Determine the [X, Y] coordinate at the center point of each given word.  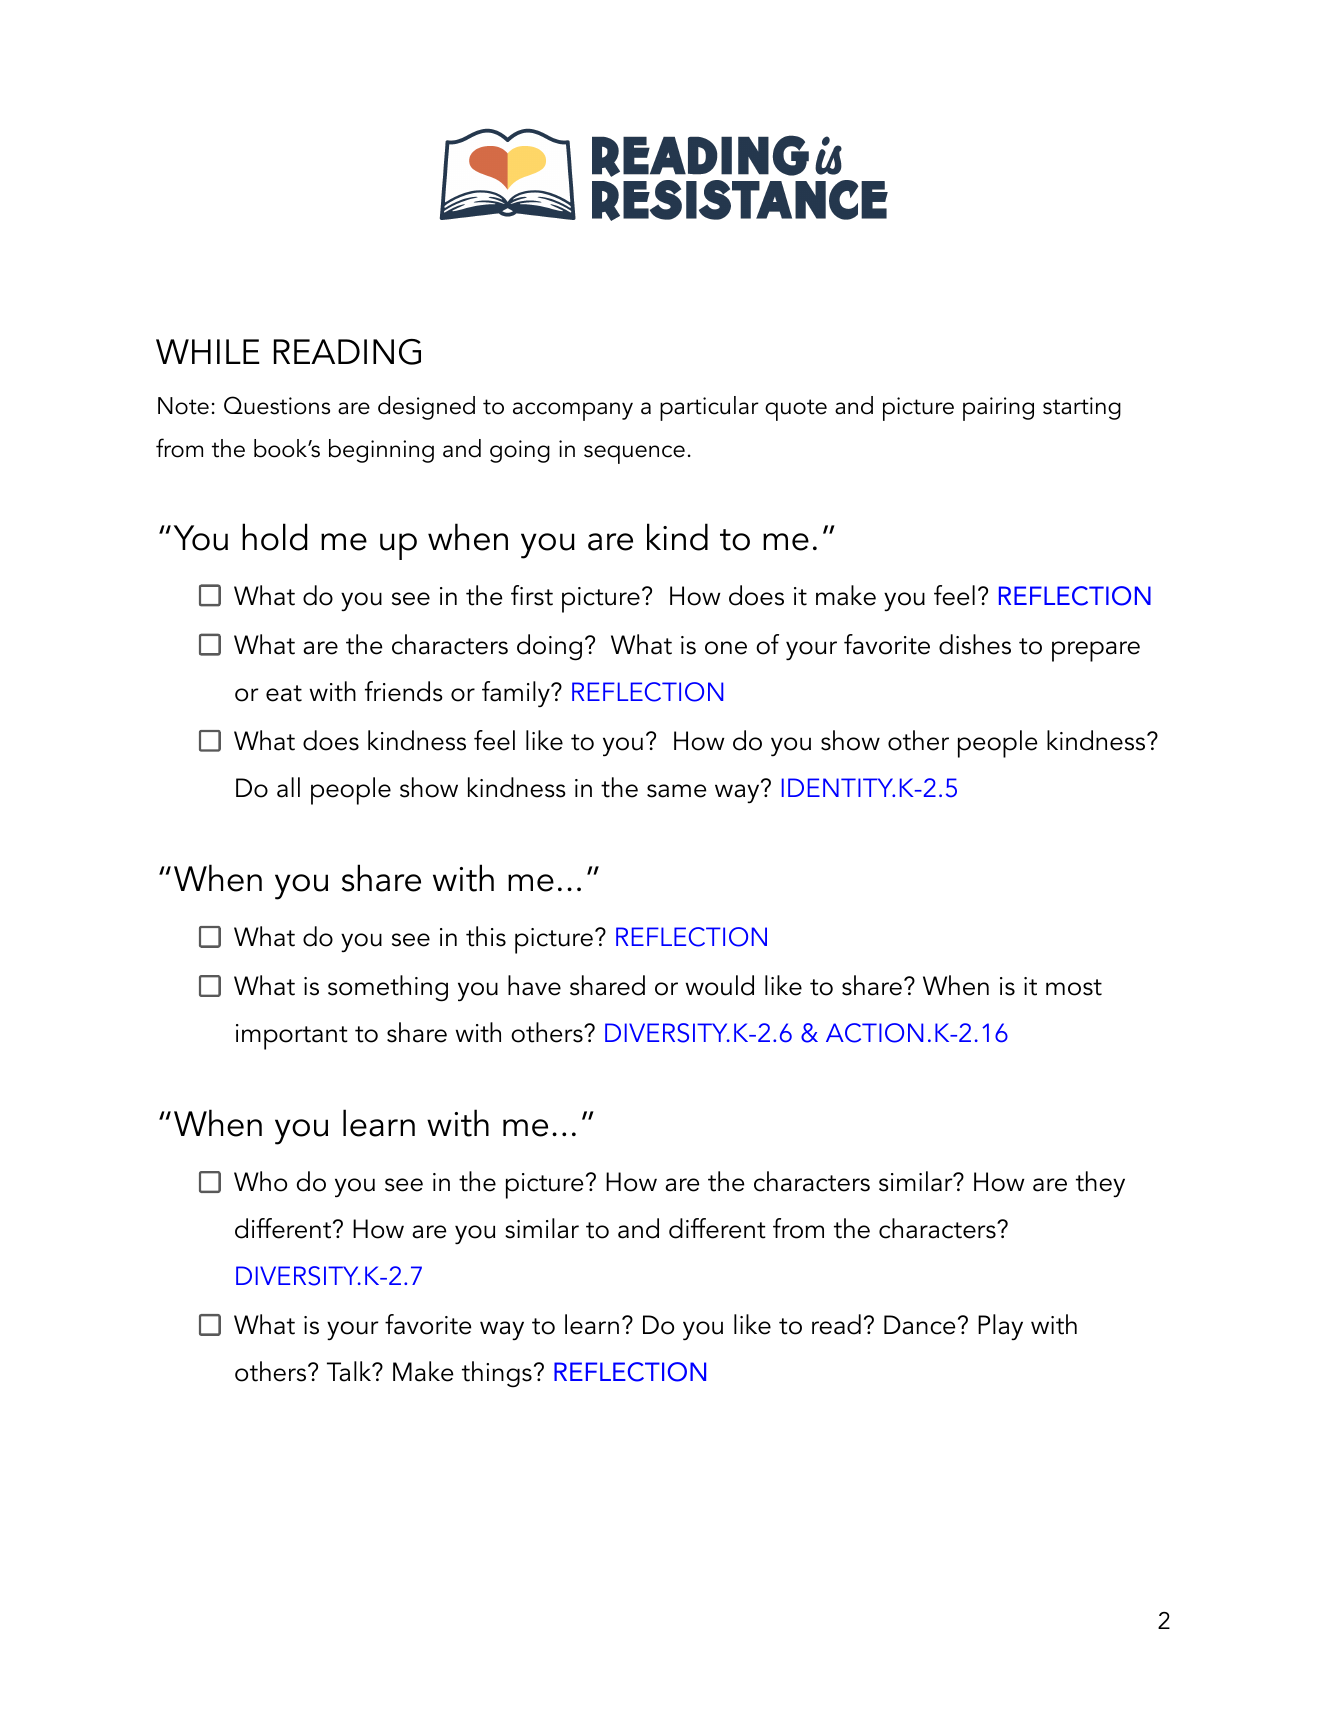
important [292, 1037]
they [1100, 1184]
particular [709, 408]
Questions [277, 405]
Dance [919, 1325]
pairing [998, 409]
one [726, 648]
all [288, 787]
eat [284, 693]
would [720, 985]
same [676, 791]
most [1074, 987]
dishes [975, 644]
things [497, 1374]
